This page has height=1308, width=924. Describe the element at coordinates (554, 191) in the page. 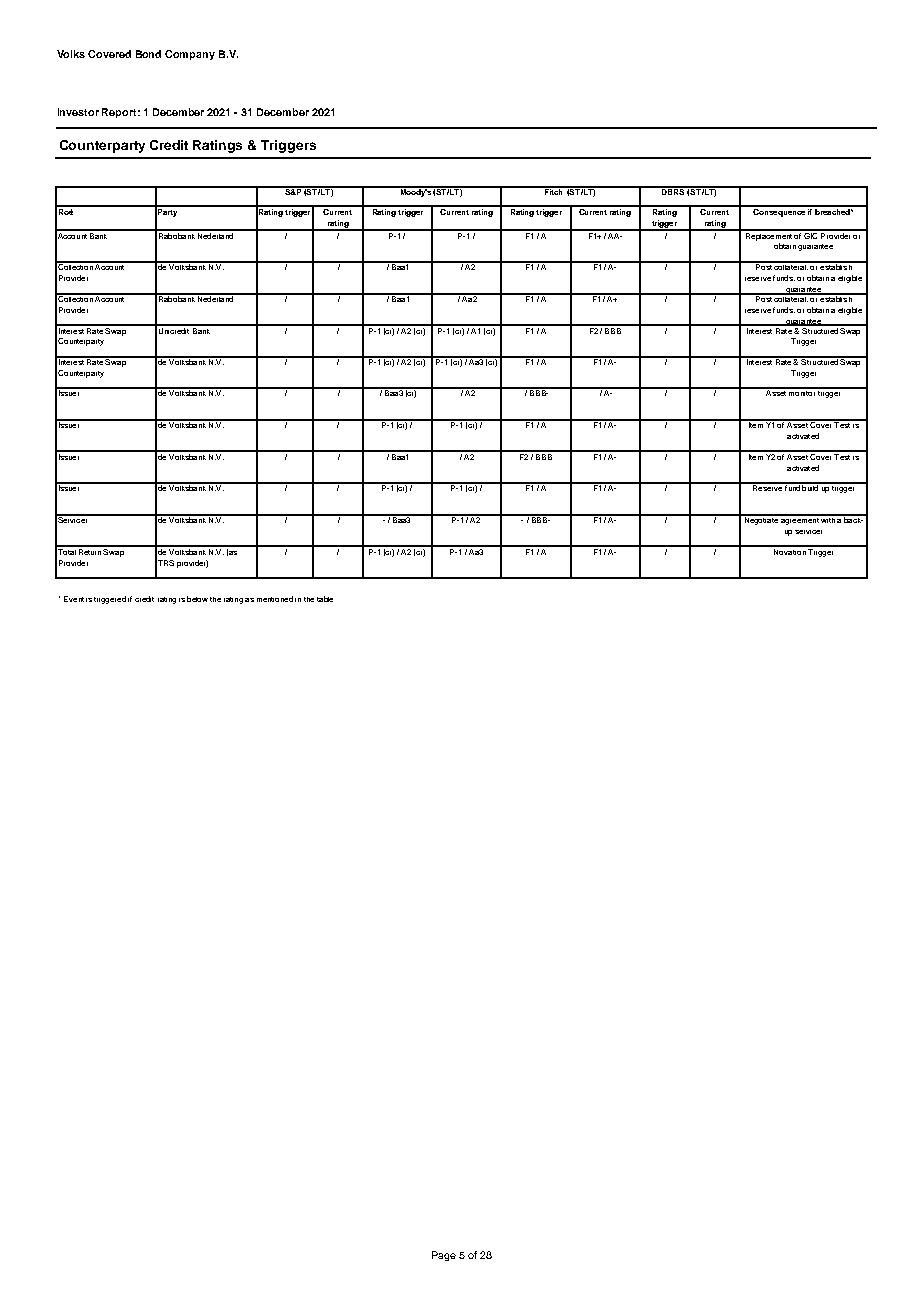

I see `Fitch` at that location.
